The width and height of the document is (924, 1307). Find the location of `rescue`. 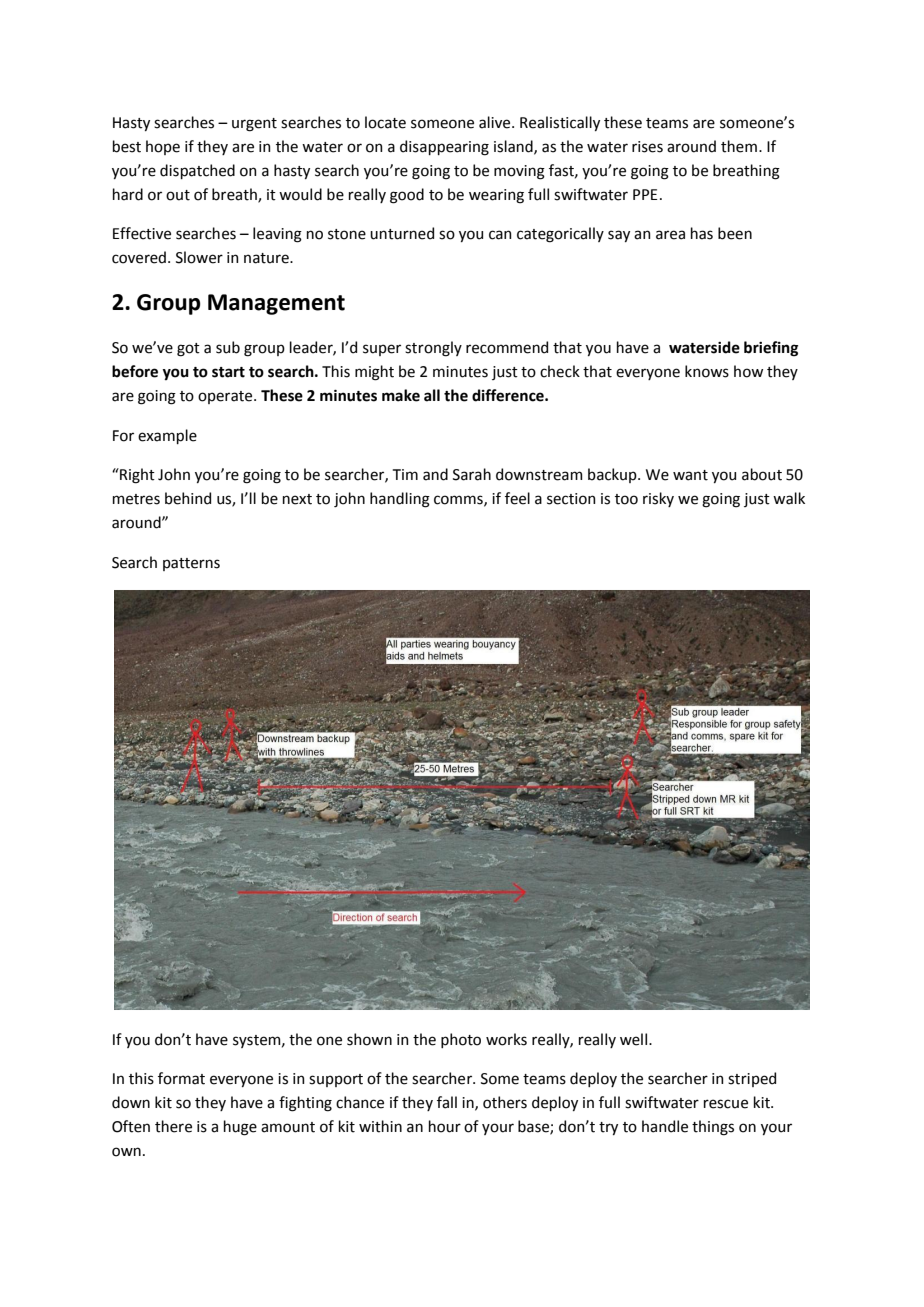

rescue is located at coordinates (726, 1104).
